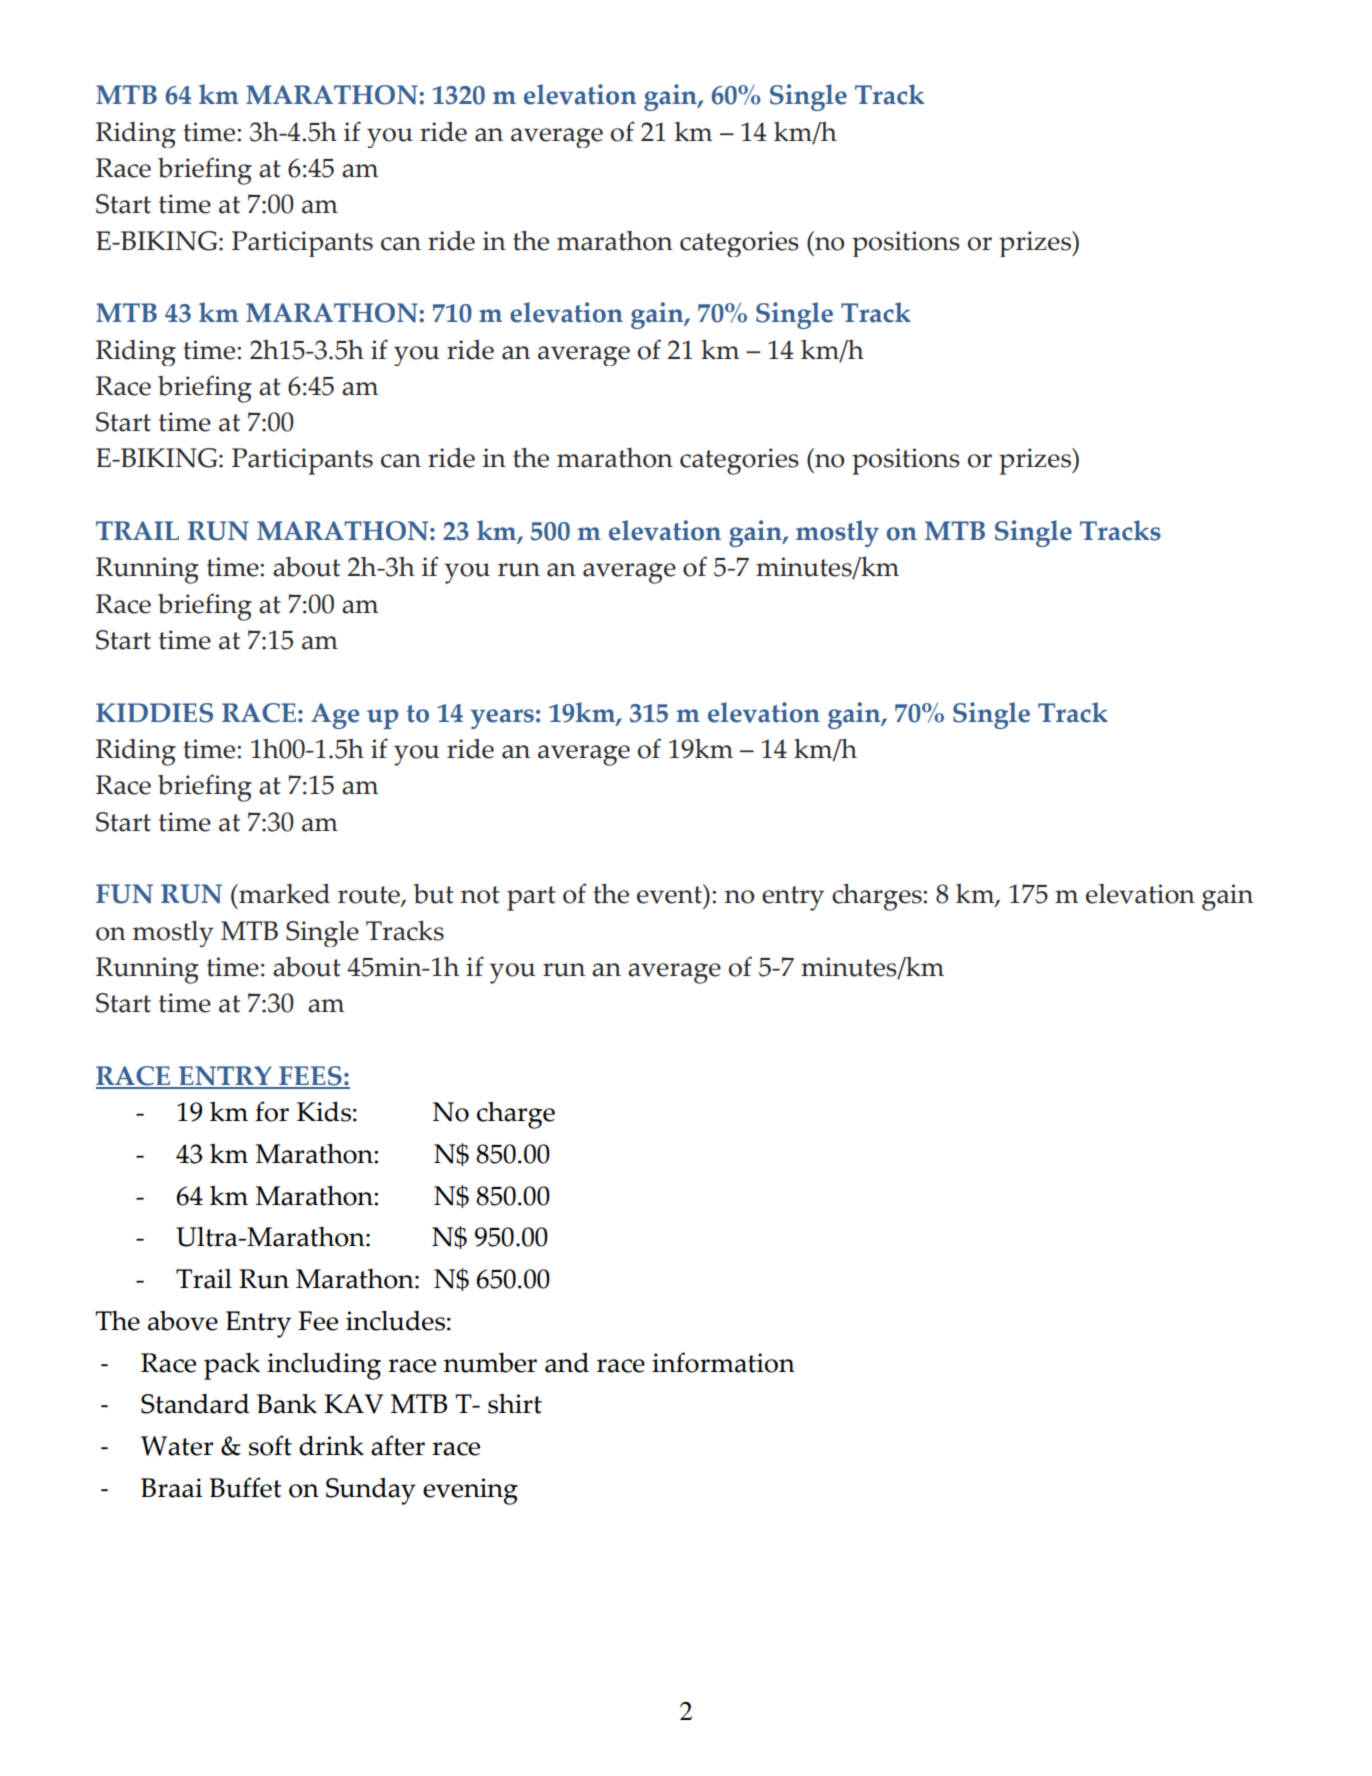  I want to click on FEES, so click(310, 1077).
